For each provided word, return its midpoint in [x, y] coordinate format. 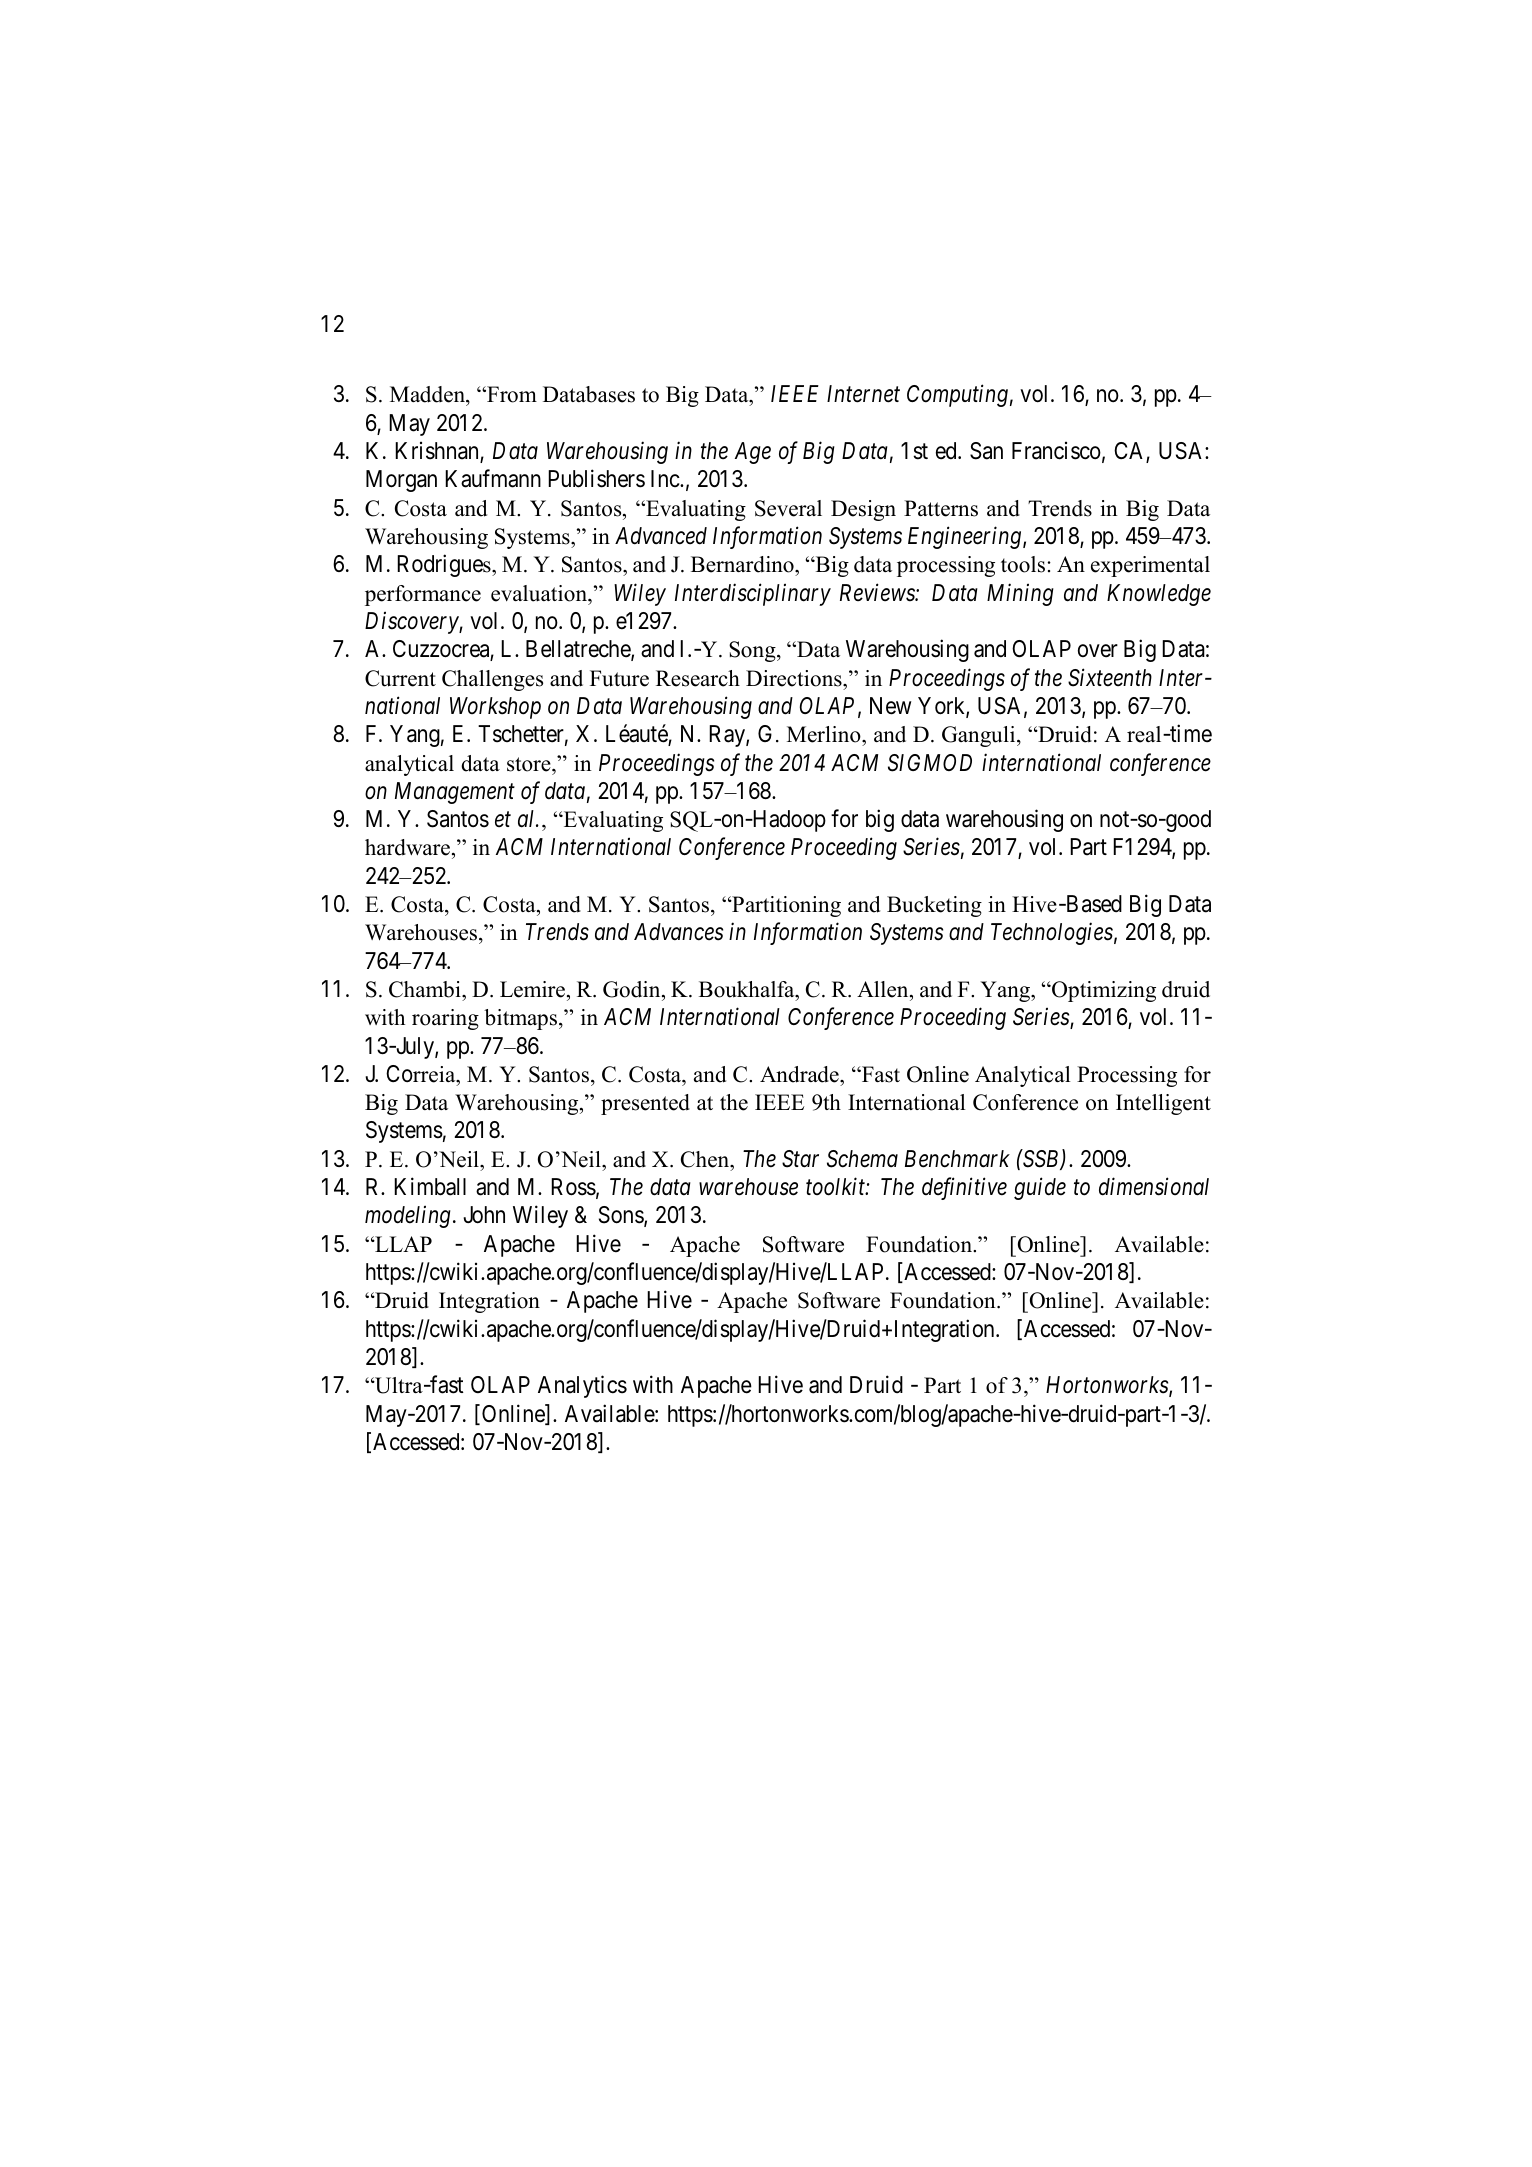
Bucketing [934, 906]
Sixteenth [1110, 677]
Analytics [582, 1386]
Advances [678, 932]
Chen [706, 1159]
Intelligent [1163, 1104]
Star [800, 1159]
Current [400, 678]
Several [788, 508]
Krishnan [438, 452]
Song [753, 651]
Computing [957, 396]
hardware [407, 847]
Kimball [430, 1187]
